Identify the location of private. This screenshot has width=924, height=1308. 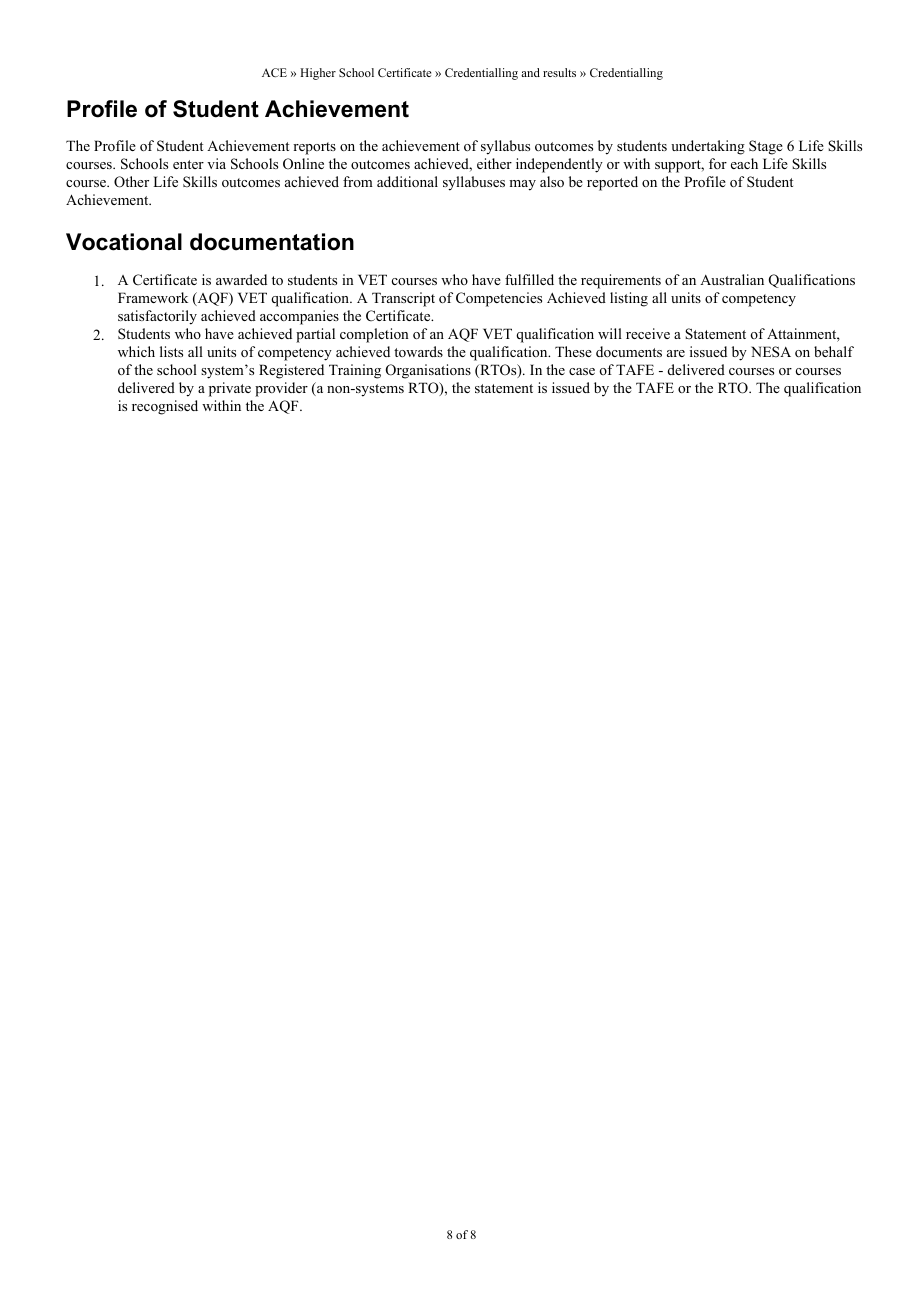
(230, 389).
